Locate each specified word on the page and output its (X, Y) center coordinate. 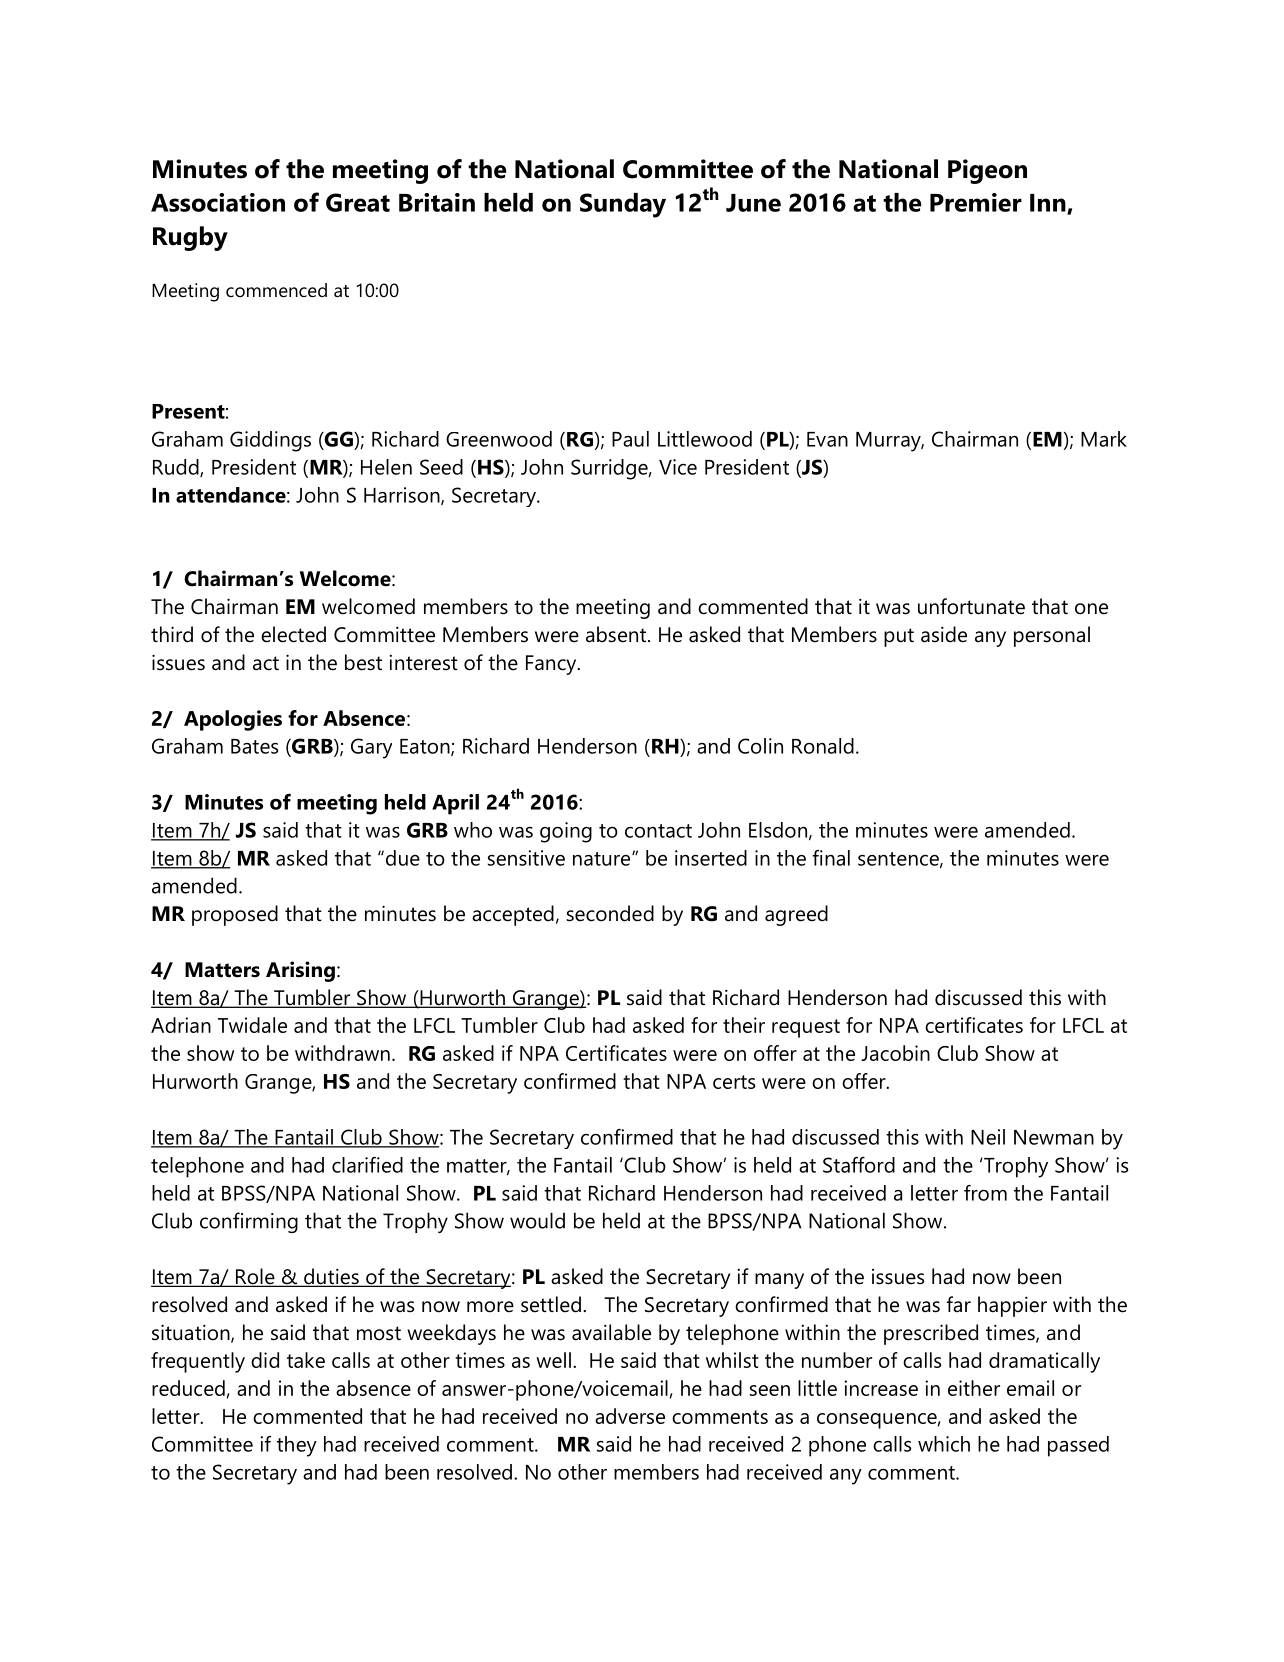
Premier (976, 202)
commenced (276, 290)
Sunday (623, 205)
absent (617, 634)
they (297, 1446)
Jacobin (895, 1053)
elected (293, 634)
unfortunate (971, 606)
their (744, 1025)
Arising (300, 971)
